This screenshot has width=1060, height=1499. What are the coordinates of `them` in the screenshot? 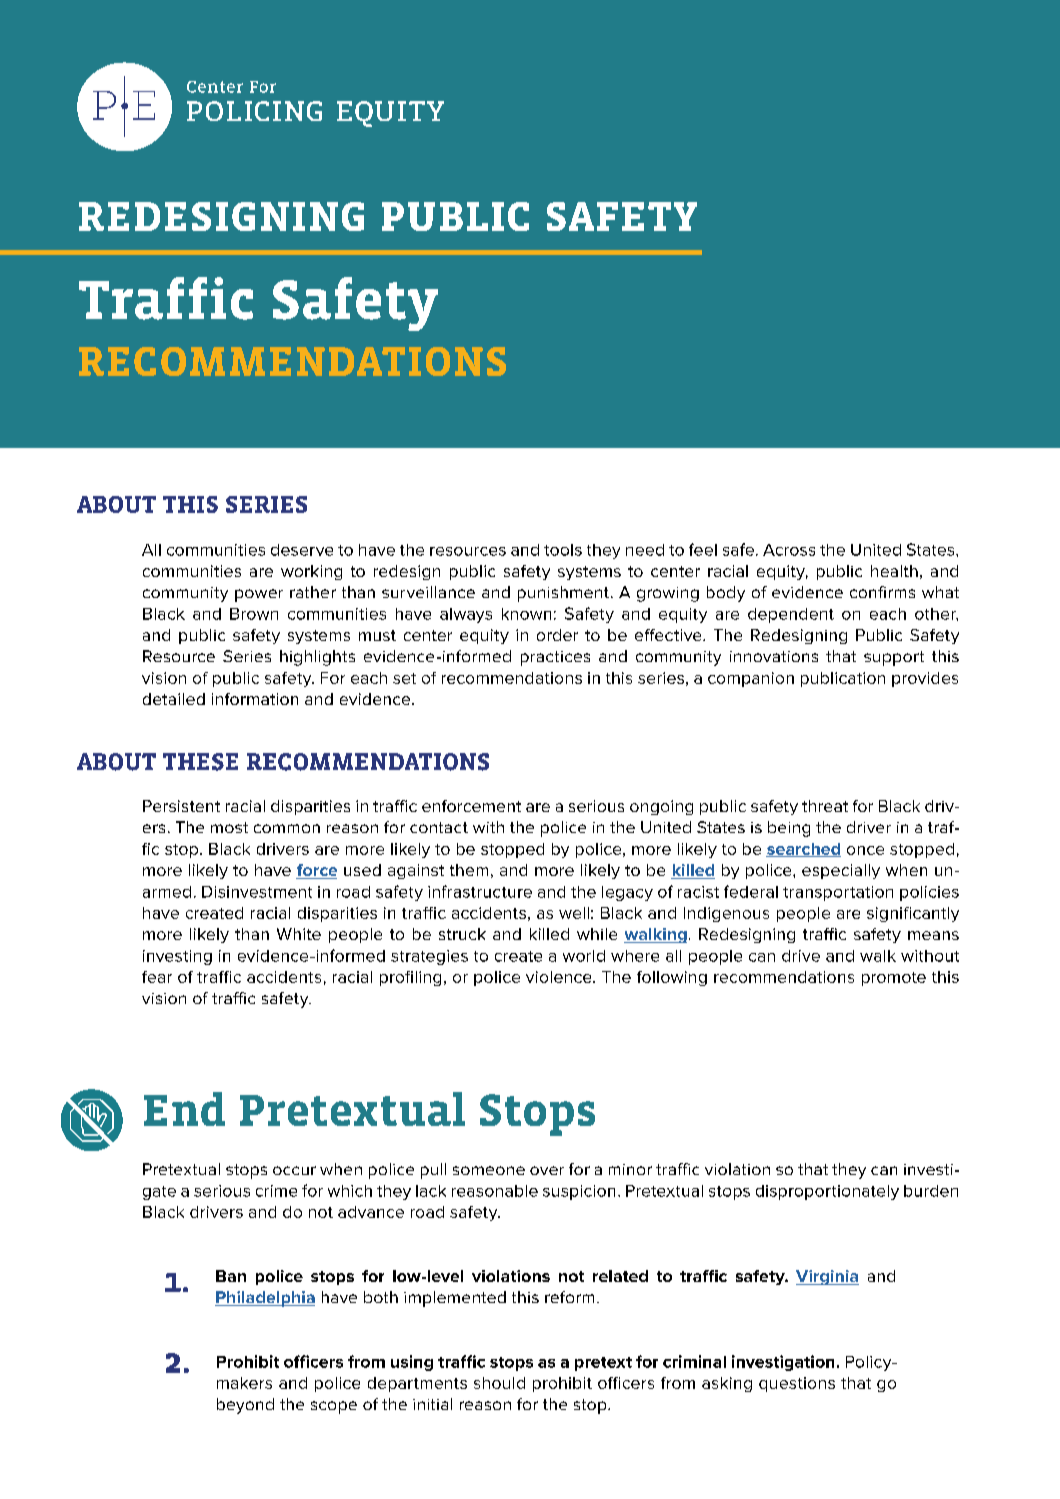 It's located at (469, 870).
